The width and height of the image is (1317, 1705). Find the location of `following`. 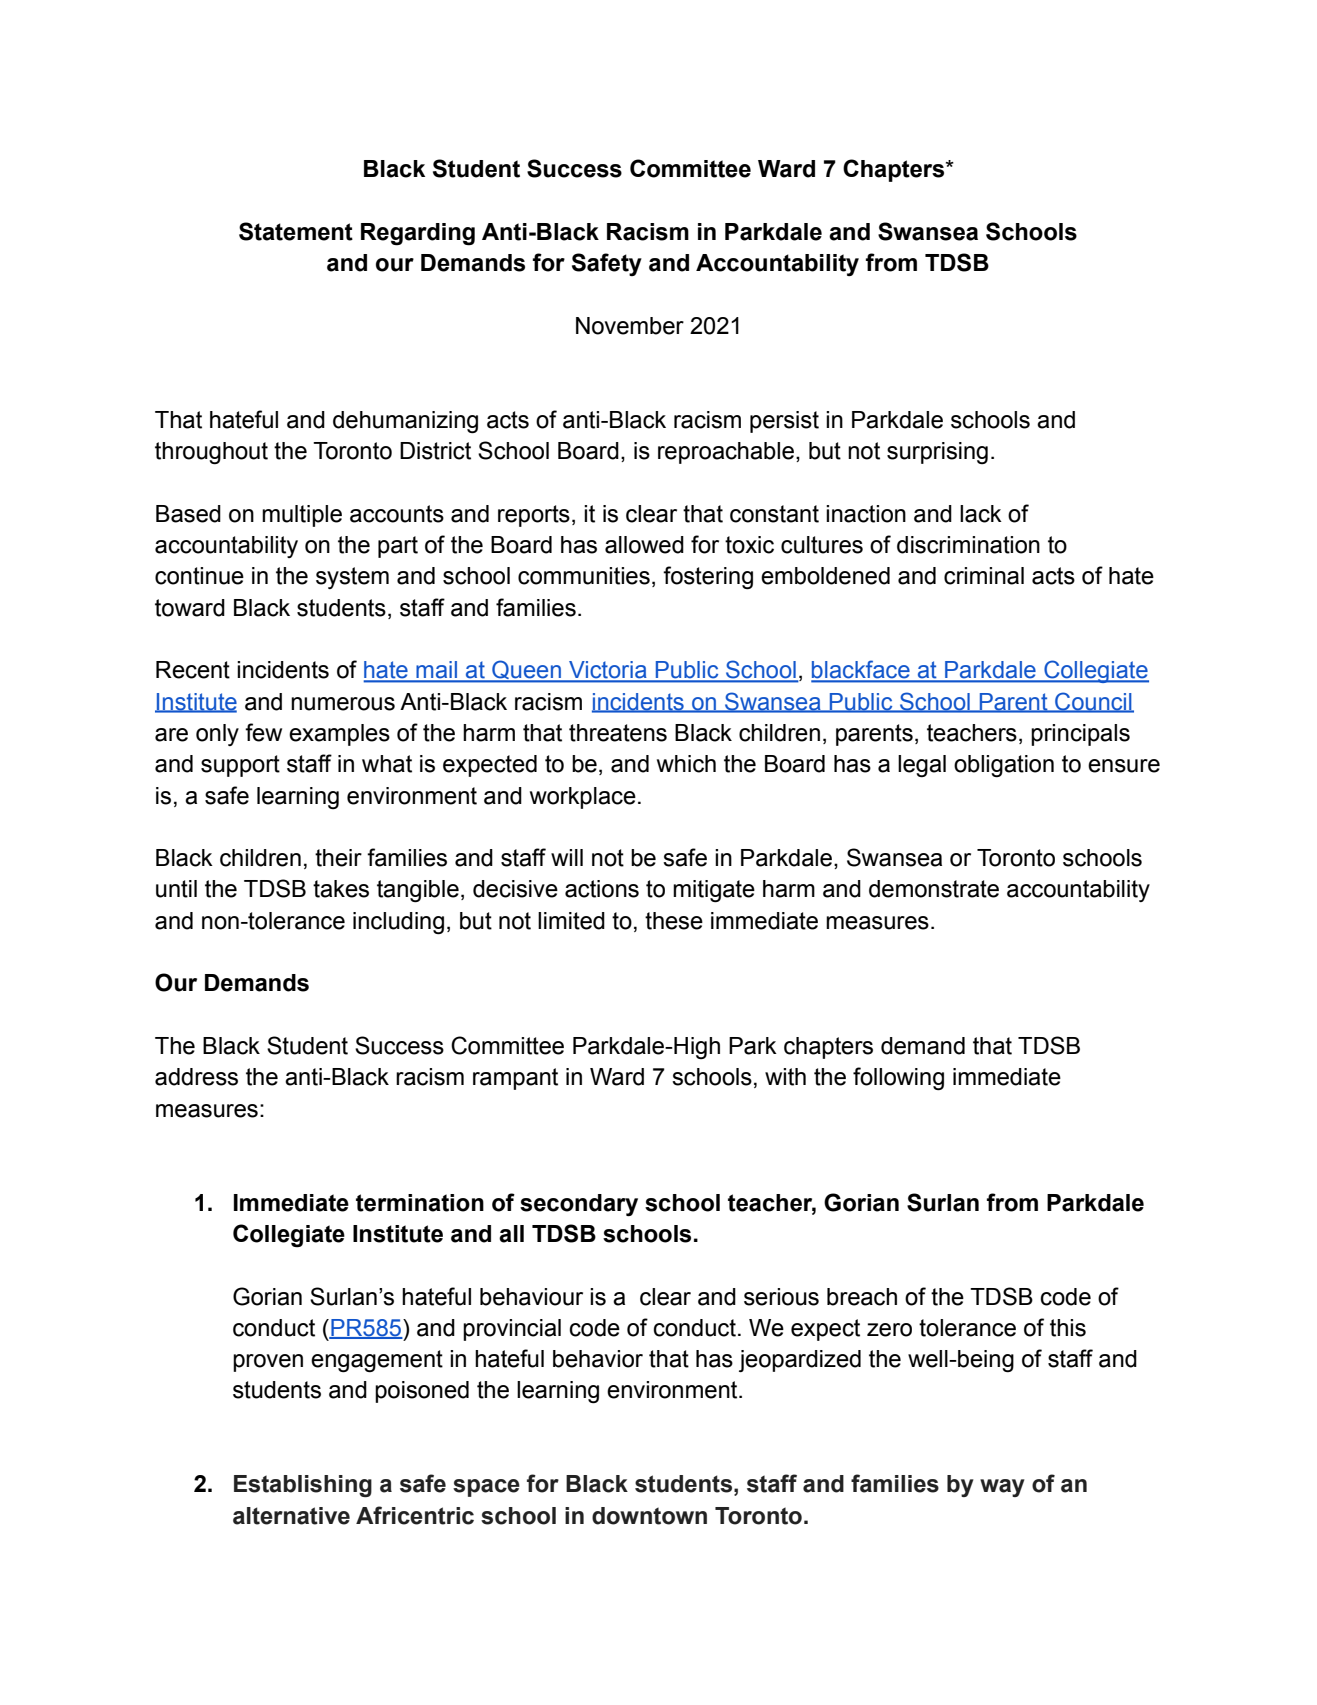

following is located at coordinates (898, 1079).
